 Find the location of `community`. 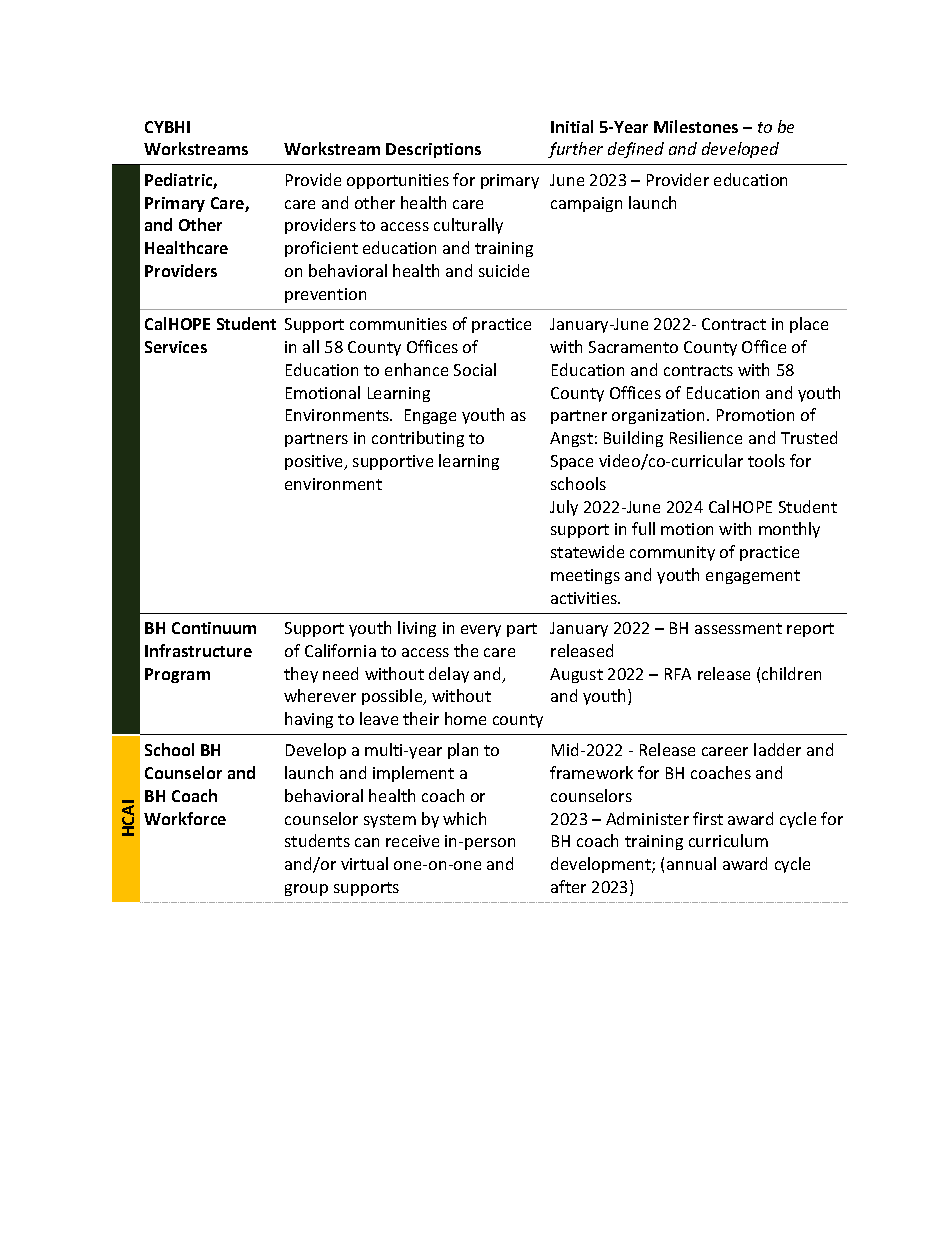

community is located at coordinates (672, 553).
